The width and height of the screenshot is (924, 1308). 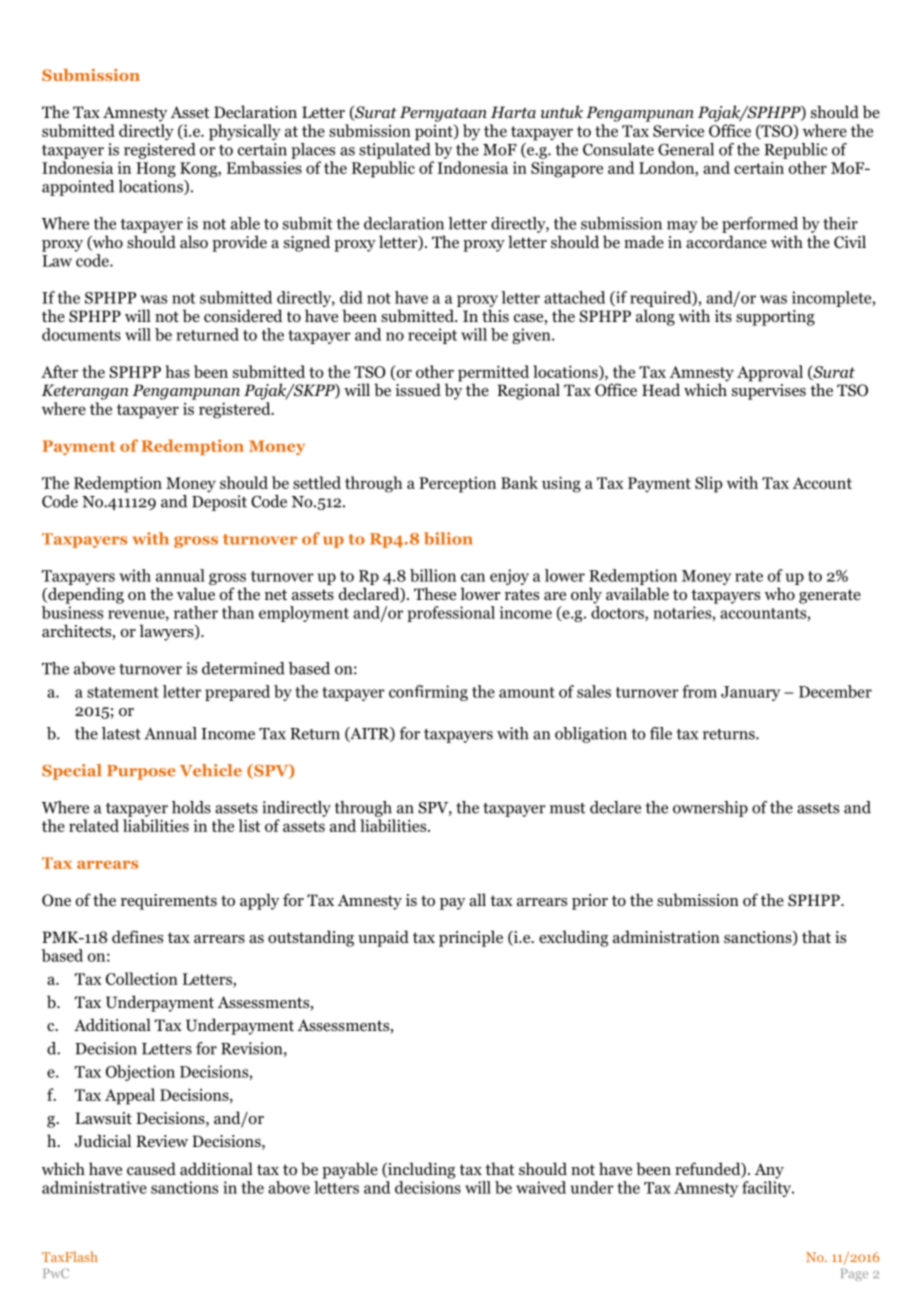 What do you see at coordinates (418, 389) in the screenshot?
I see `issued` at bounding box center [418, 389].
